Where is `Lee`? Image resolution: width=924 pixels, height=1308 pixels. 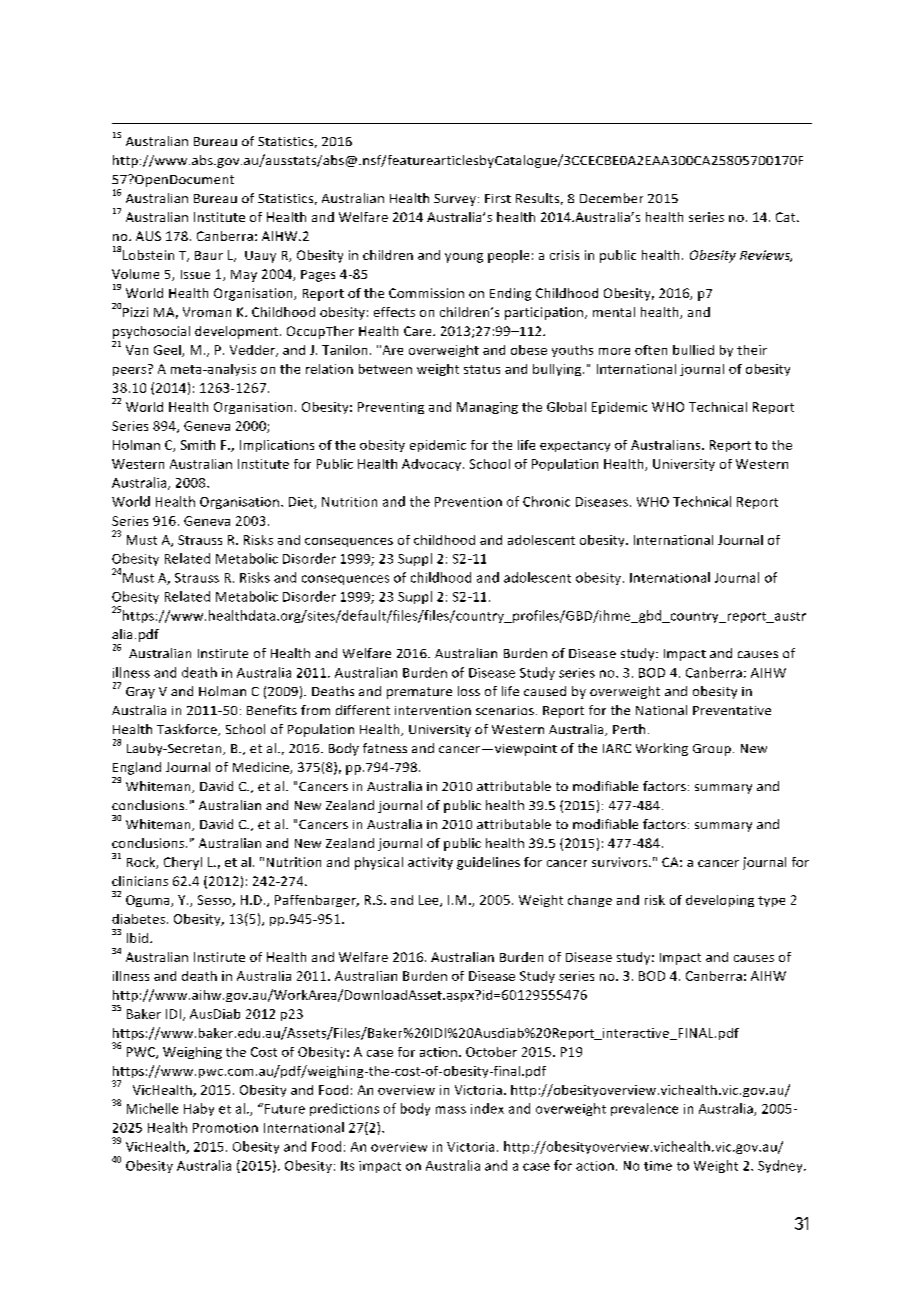 Lee is located at coordinates (430, 901).
